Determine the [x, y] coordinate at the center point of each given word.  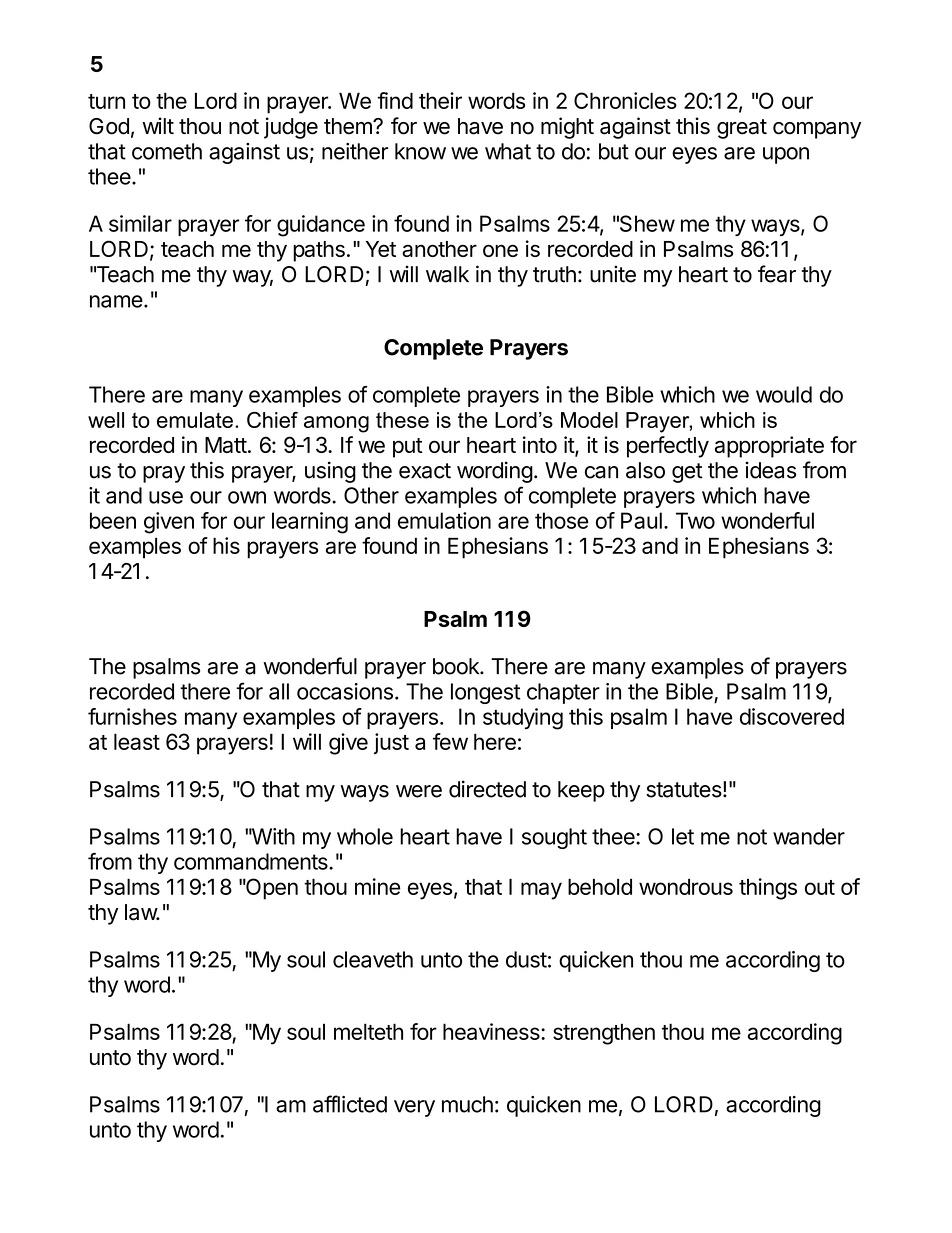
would [784, 394]
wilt [158, 125]
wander [809, 836]
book [457, 666]
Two [695, 520]
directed [487, 789]
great [742, 129]
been [113, 520]
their [440, 100]
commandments [252, 861]
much [467, 1104]
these [402, 420]
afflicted [350, 1104]
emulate [195, 420]
